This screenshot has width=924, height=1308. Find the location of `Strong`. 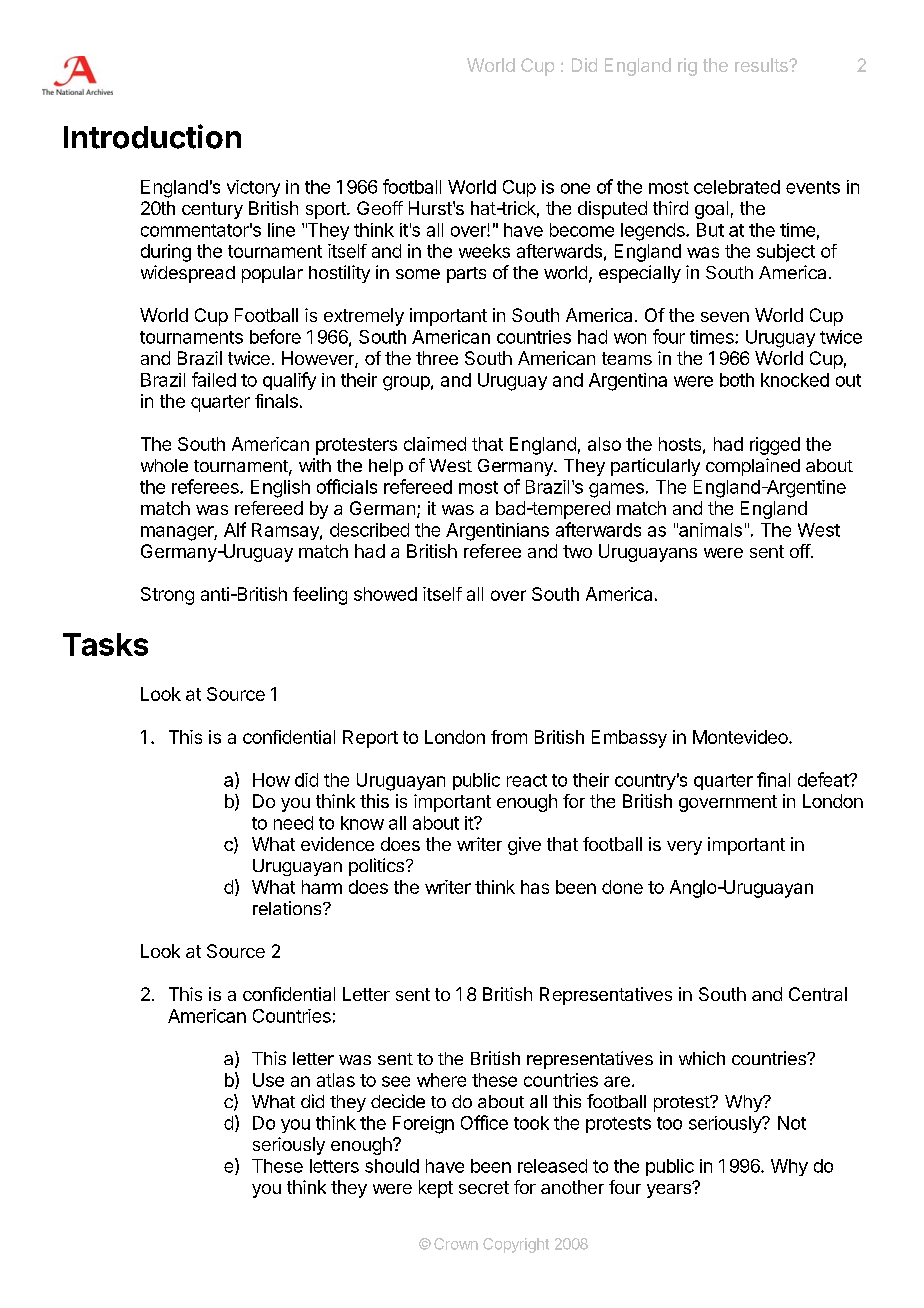

Strong is located at coordinates (167, 596).
